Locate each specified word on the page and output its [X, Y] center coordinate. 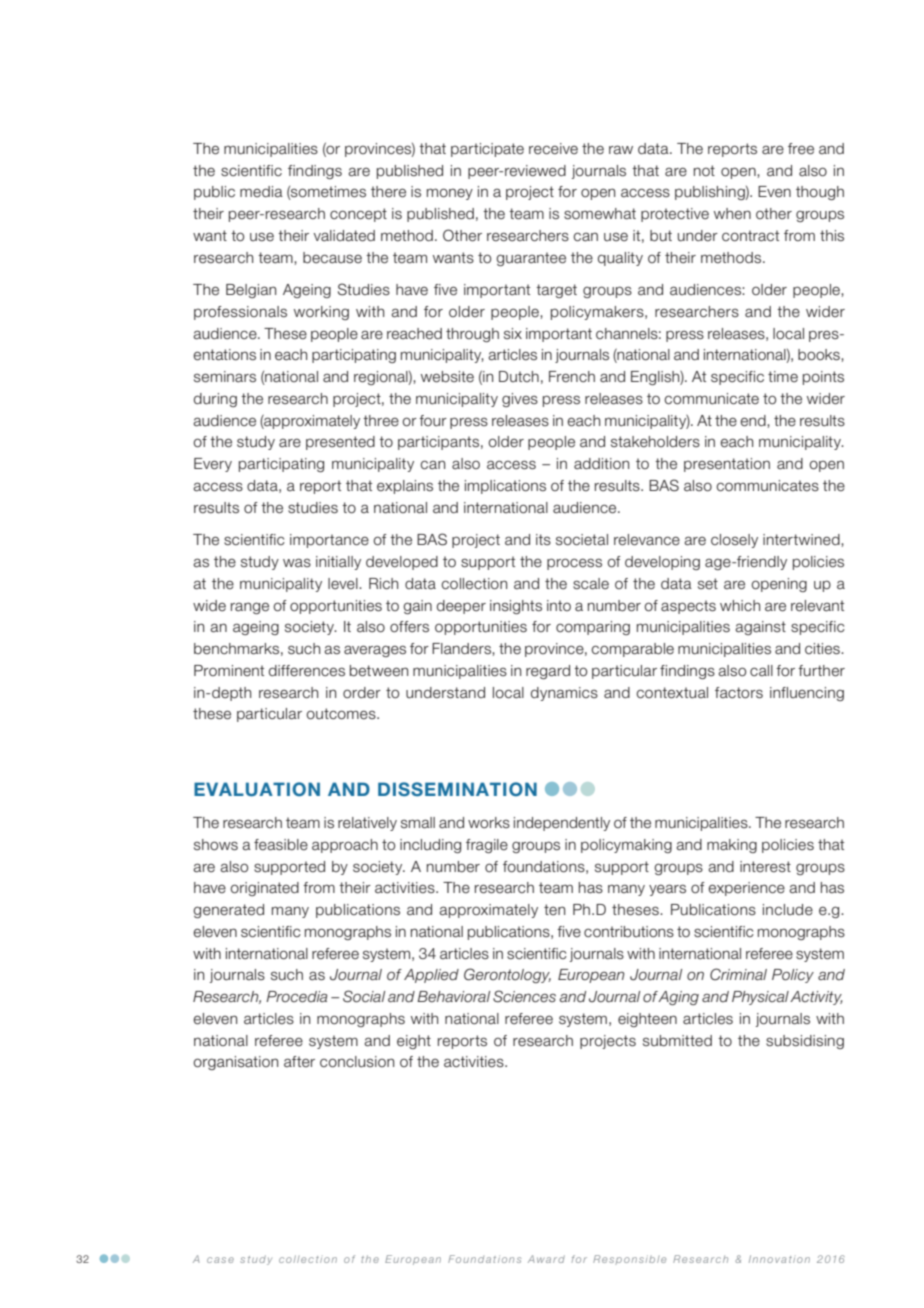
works [489, 823]
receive [553, 149]
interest [765, 867]
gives [520, 400]
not [704, 170]
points [823, 378]
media [261, 192]
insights [516, 607]
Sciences [524, 996]
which [740, 605]
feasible [281, 845]
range [250, 608]
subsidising [805, 1042]
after [299, 1062]
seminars [225, 377]
